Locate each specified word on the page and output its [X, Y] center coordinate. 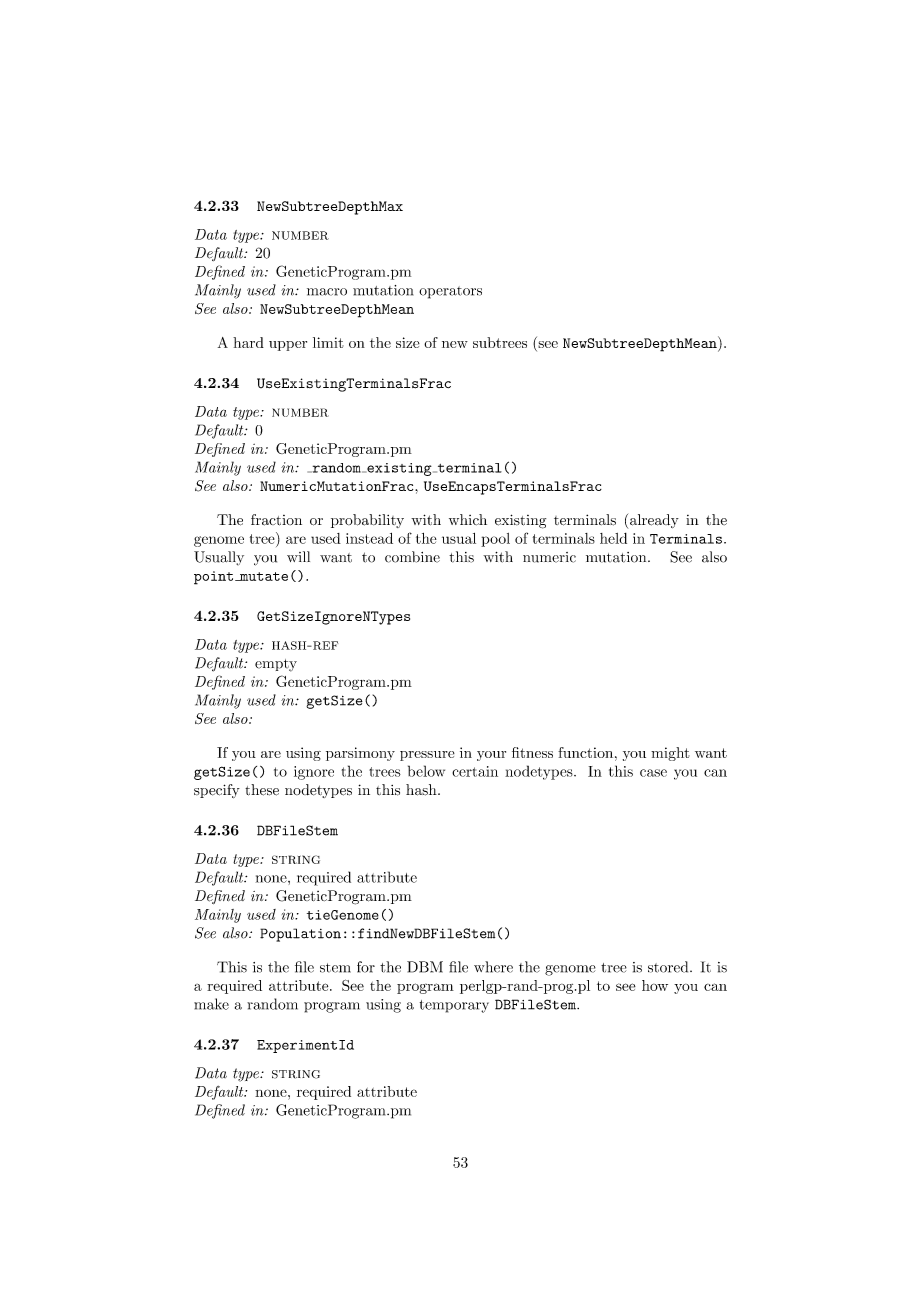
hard [248, 342]
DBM [425, 967]
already [654, 521]
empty [276, 665]
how [655, 985]
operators [450, 292]
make [211, 1004]
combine [412, 557]
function [587, 752]
